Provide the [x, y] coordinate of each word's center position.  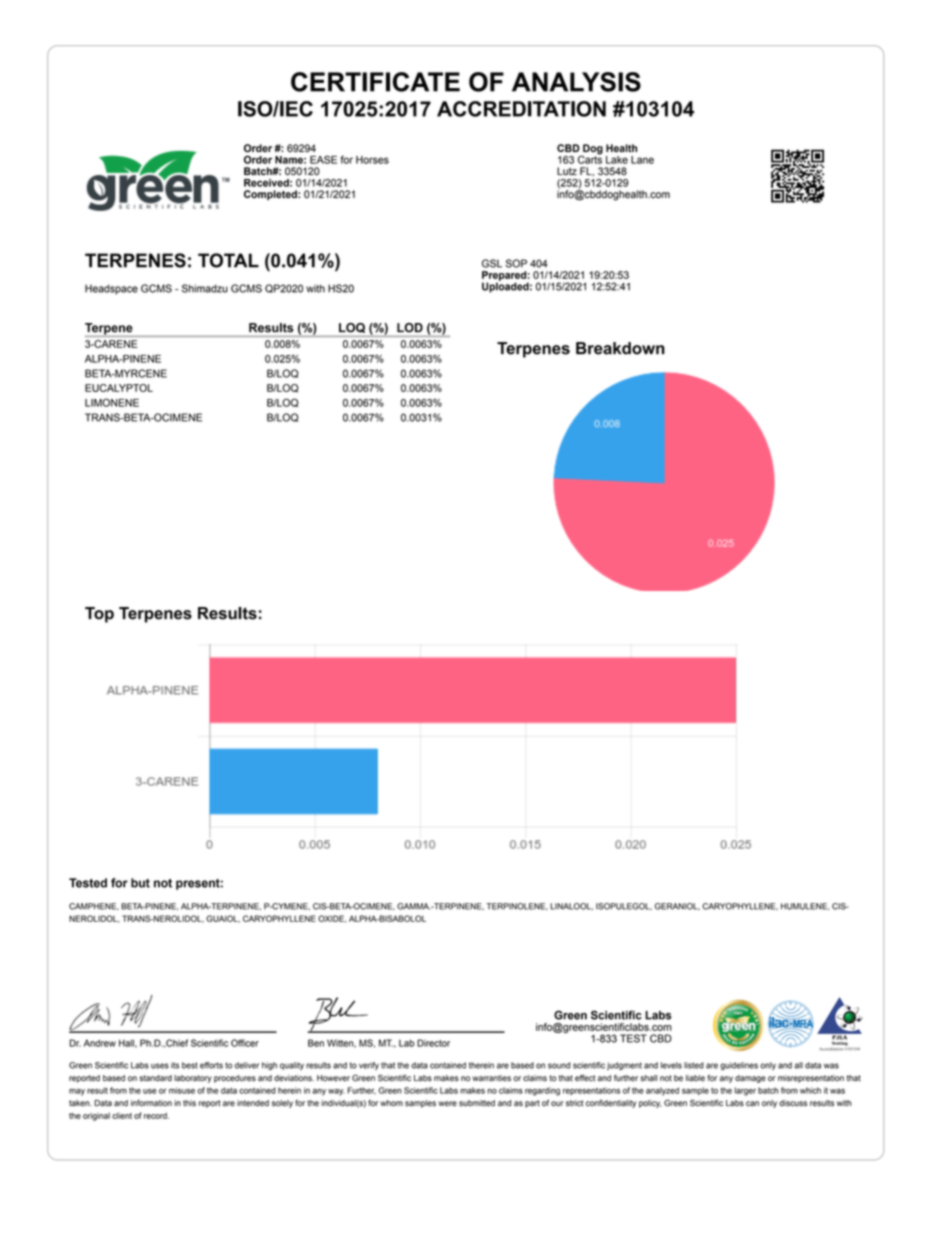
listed [694, 1065]
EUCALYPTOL [119, 388]
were [447, 1104]
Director [433, 1043]
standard [155, 1078]
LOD [410, 327]
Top [99, 615]
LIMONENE [112, 402]
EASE [323, 159]
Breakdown [620, 348]
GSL [492, 263]
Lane [642, 160]
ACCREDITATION [521, 109]
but [140, 883]
